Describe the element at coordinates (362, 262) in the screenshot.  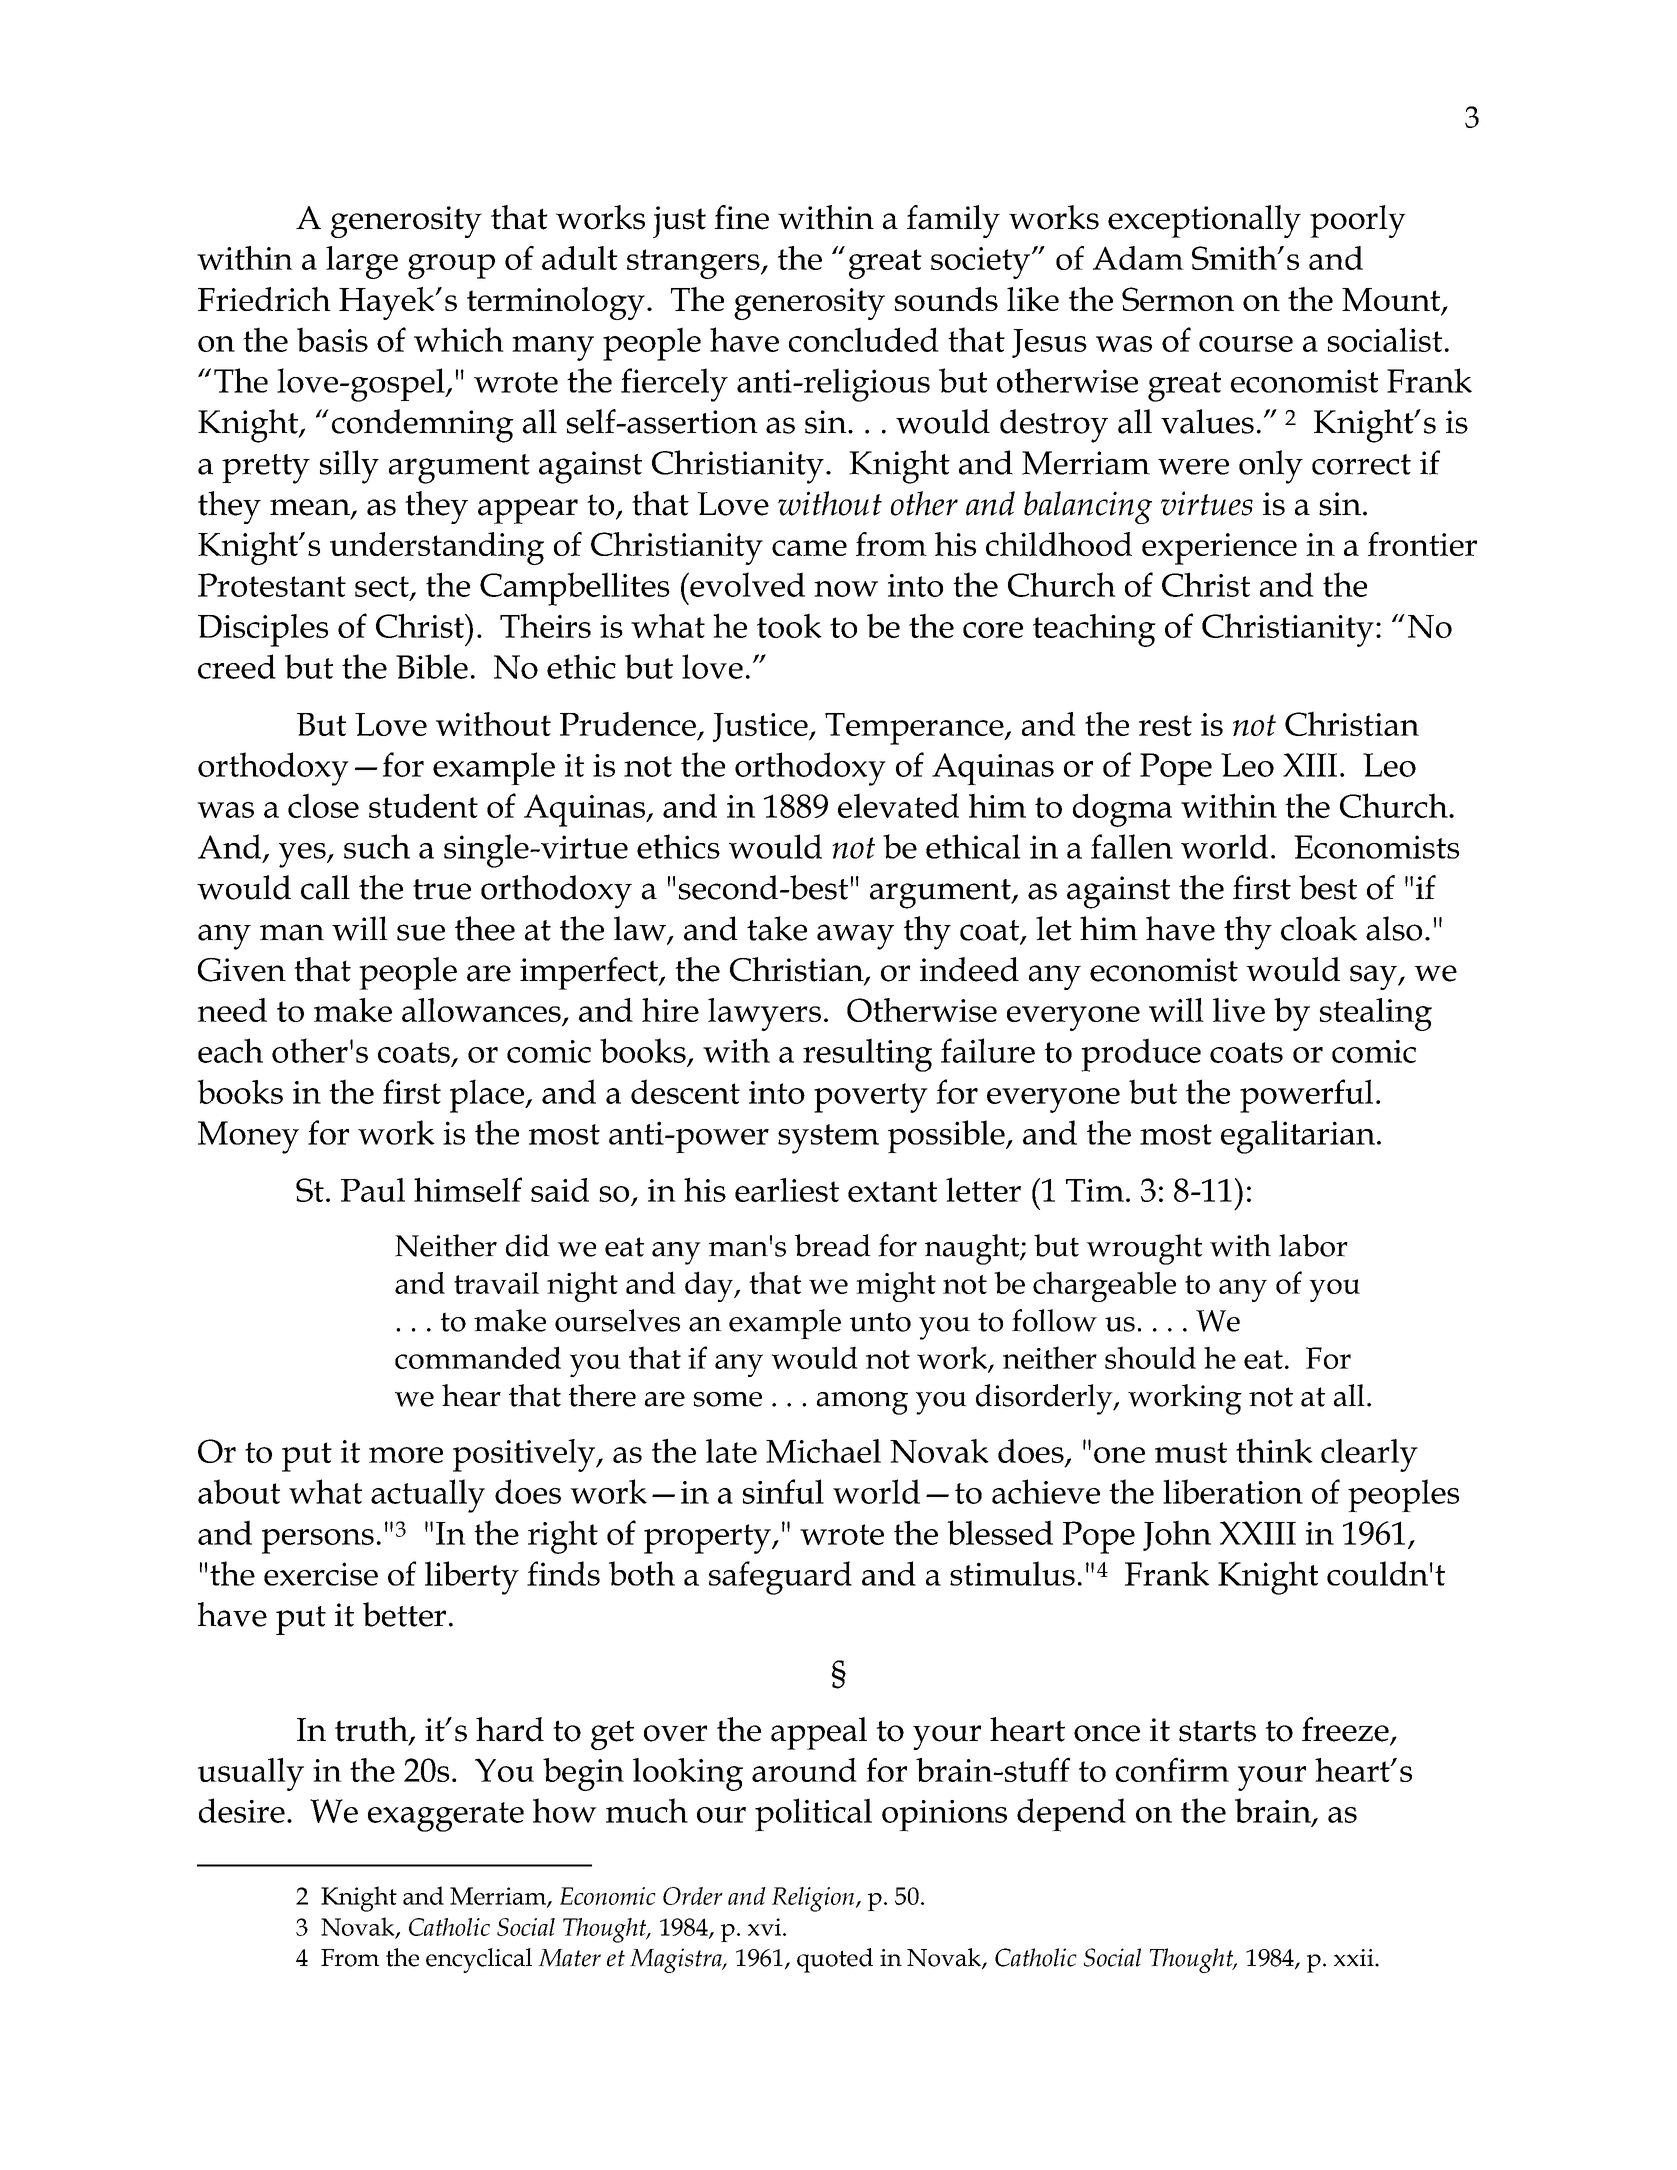
I see `large` at that location.
